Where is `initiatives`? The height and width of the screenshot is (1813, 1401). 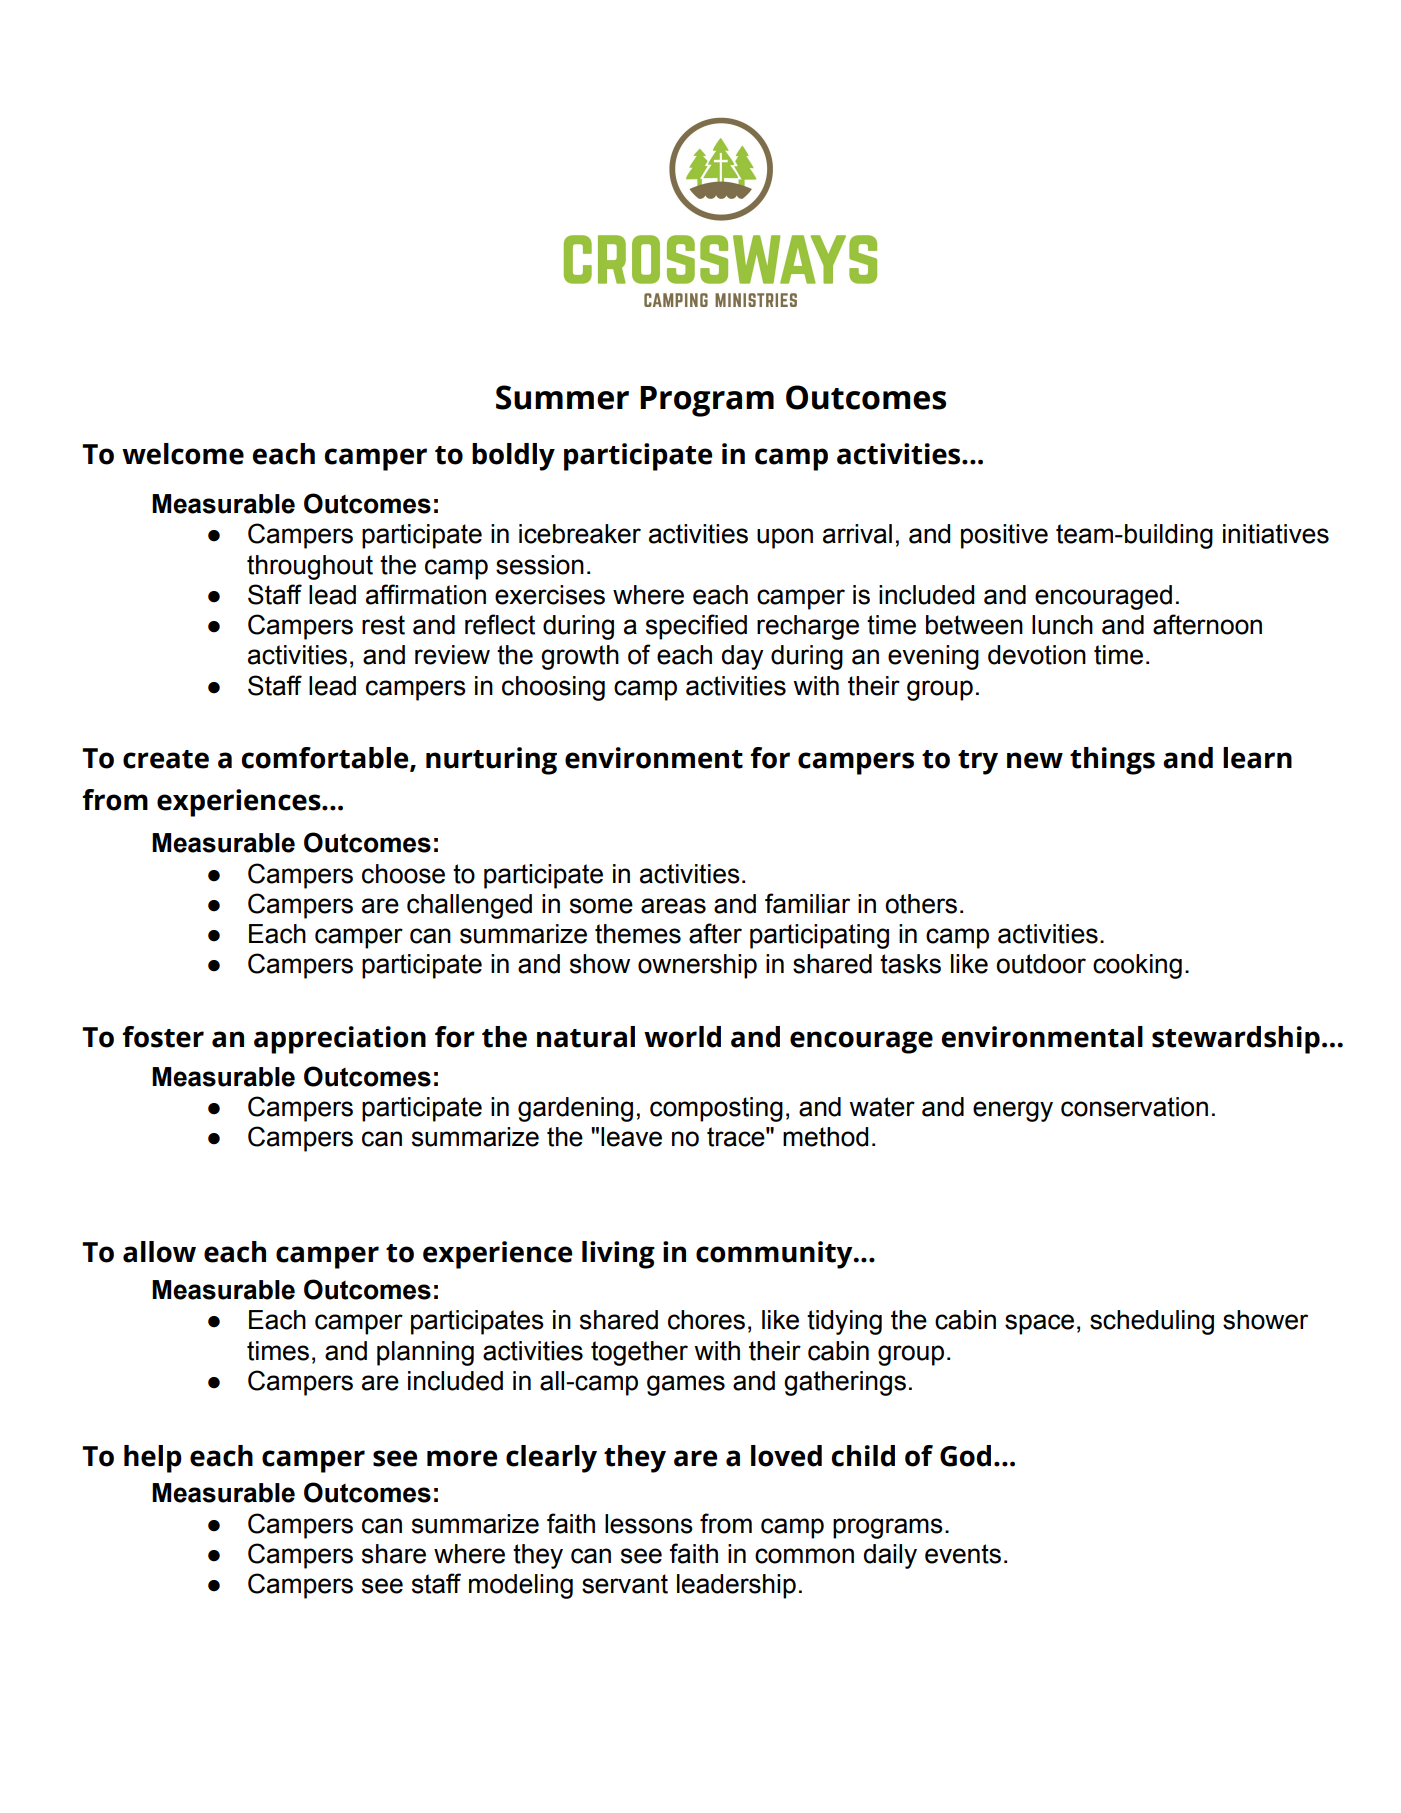
initiatives is located at coordinates (1276, 534).
